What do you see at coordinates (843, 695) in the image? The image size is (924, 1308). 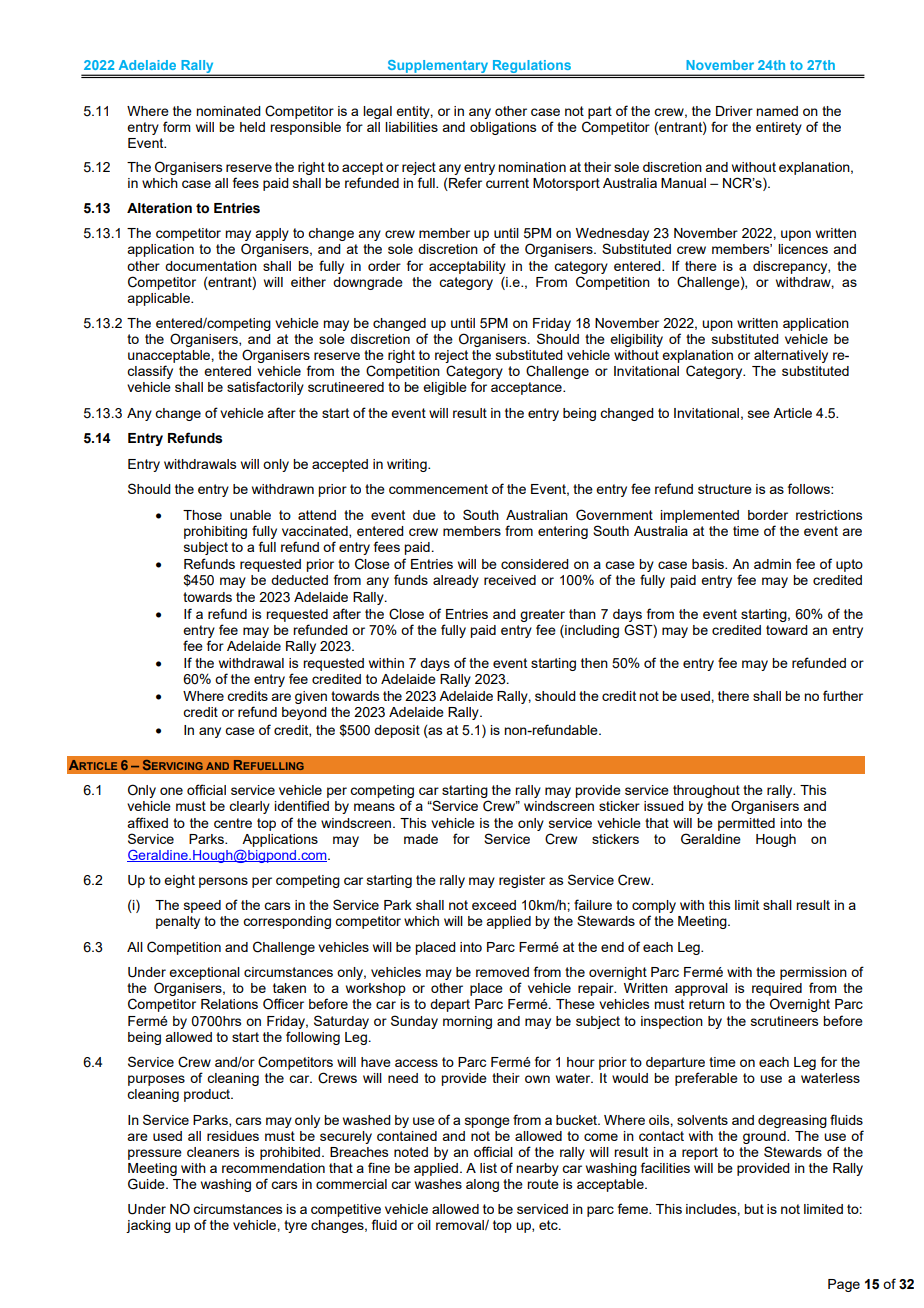 I see `further` at bounding box center [843, 695].
